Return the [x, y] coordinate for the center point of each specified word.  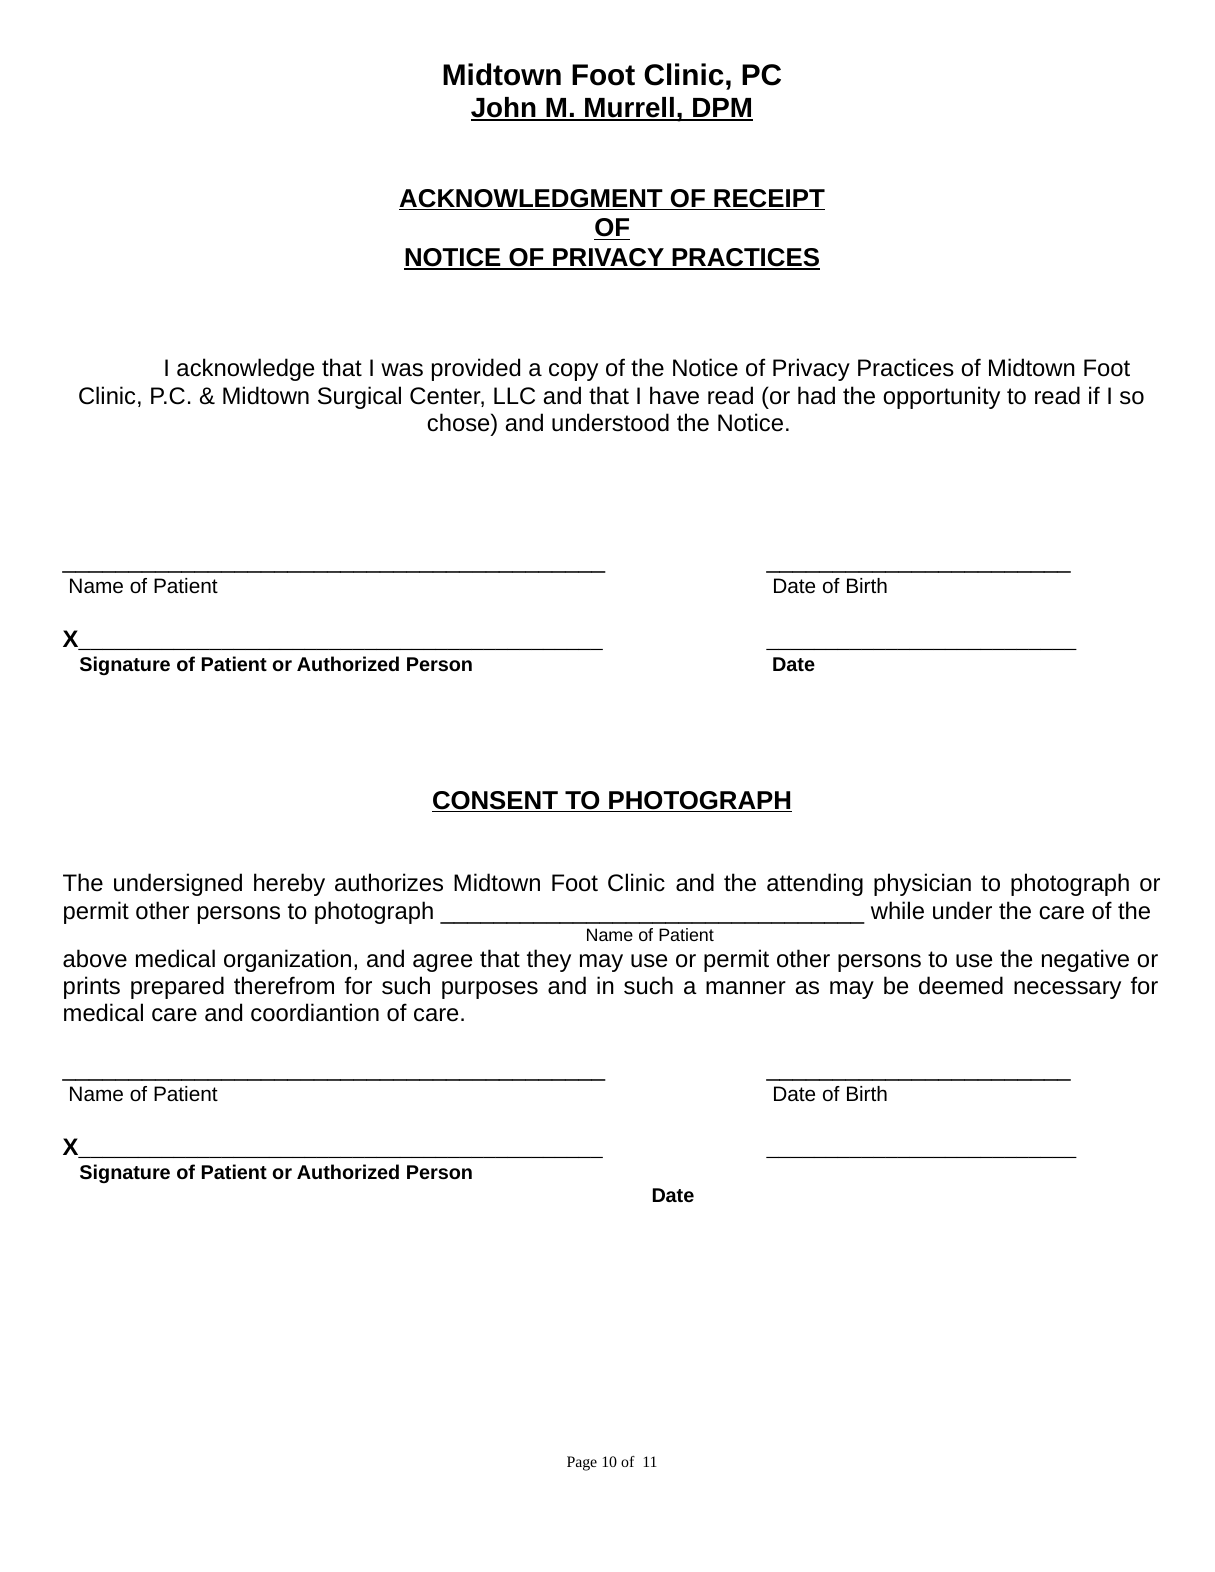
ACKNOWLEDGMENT [532, 199]
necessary [1067, 990]
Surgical [359, 397]
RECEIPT [768, 199]
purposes [490, 990]
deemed [961, 985]
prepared [177, 987]
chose [459, 422]
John [504, 108]
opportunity [941, 397]
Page [582, 1463]
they [549, 960]
